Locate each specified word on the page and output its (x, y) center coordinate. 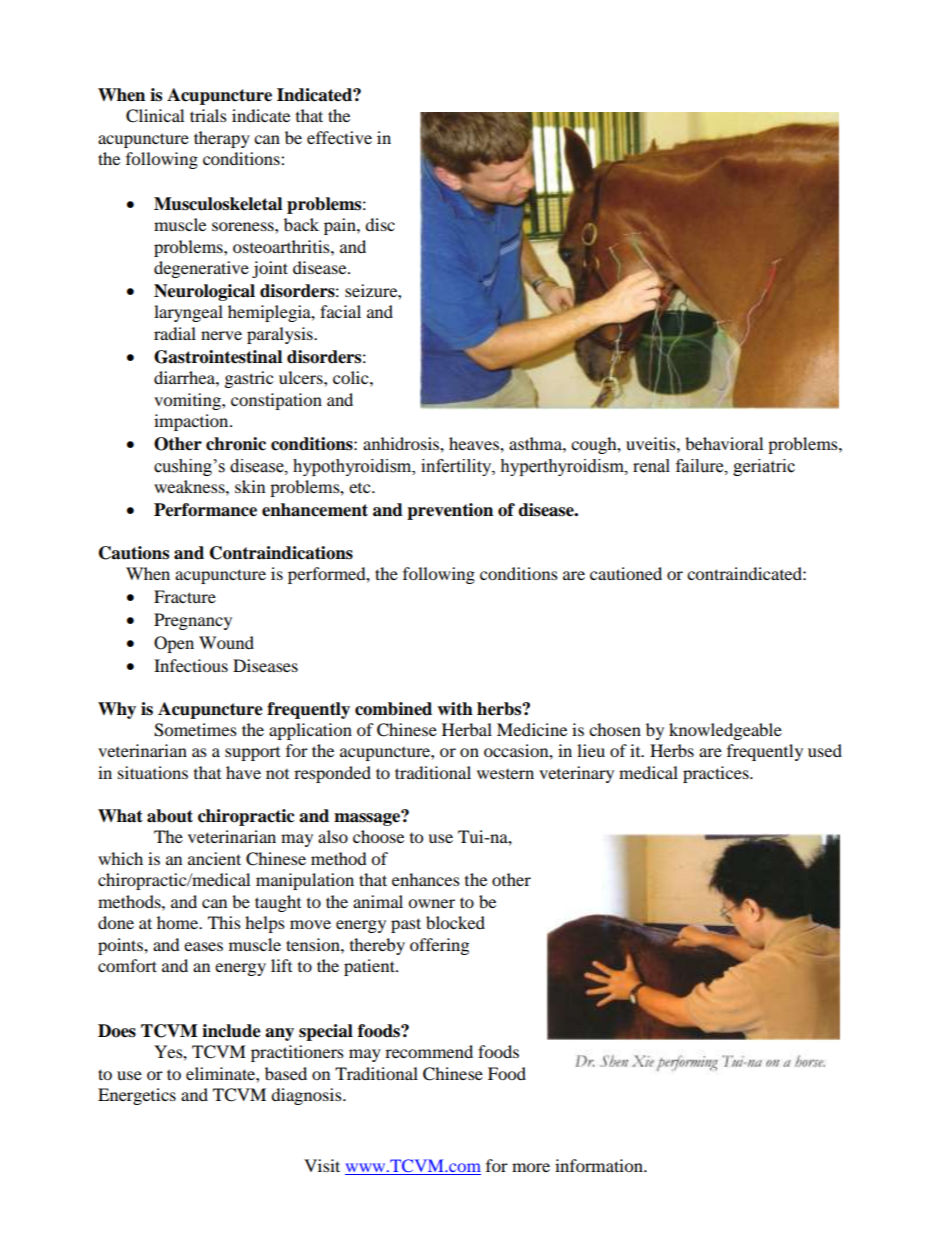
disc (380, 224)
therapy (222, 139)
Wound (226, 642)
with (455, 709)
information (600, 1165)
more (531, 1167)
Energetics (137, 1096)
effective (339, 137)
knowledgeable (725, 731)
